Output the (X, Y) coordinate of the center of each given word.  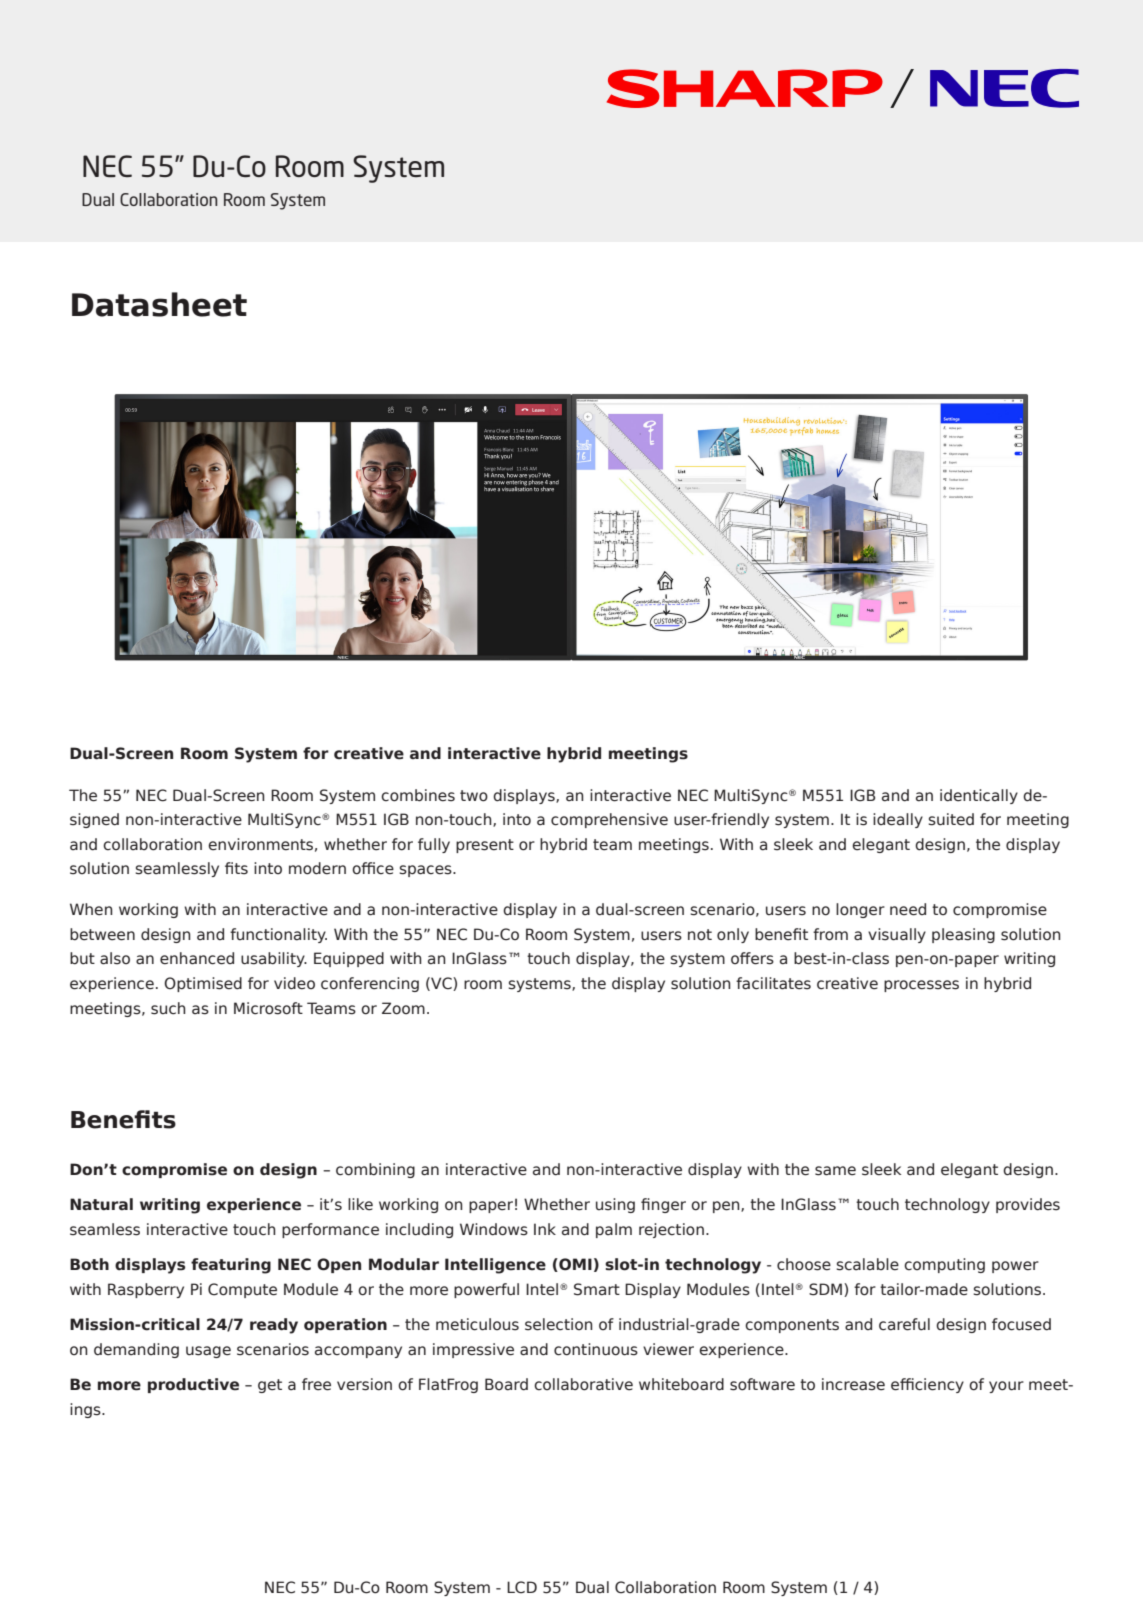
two (474, 796)
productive (193, 1385)
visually (897, 935)
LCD (522, 1587)
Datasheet (159, 304)
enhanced (197, 958)
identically (979, 796)
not (700, 935)
